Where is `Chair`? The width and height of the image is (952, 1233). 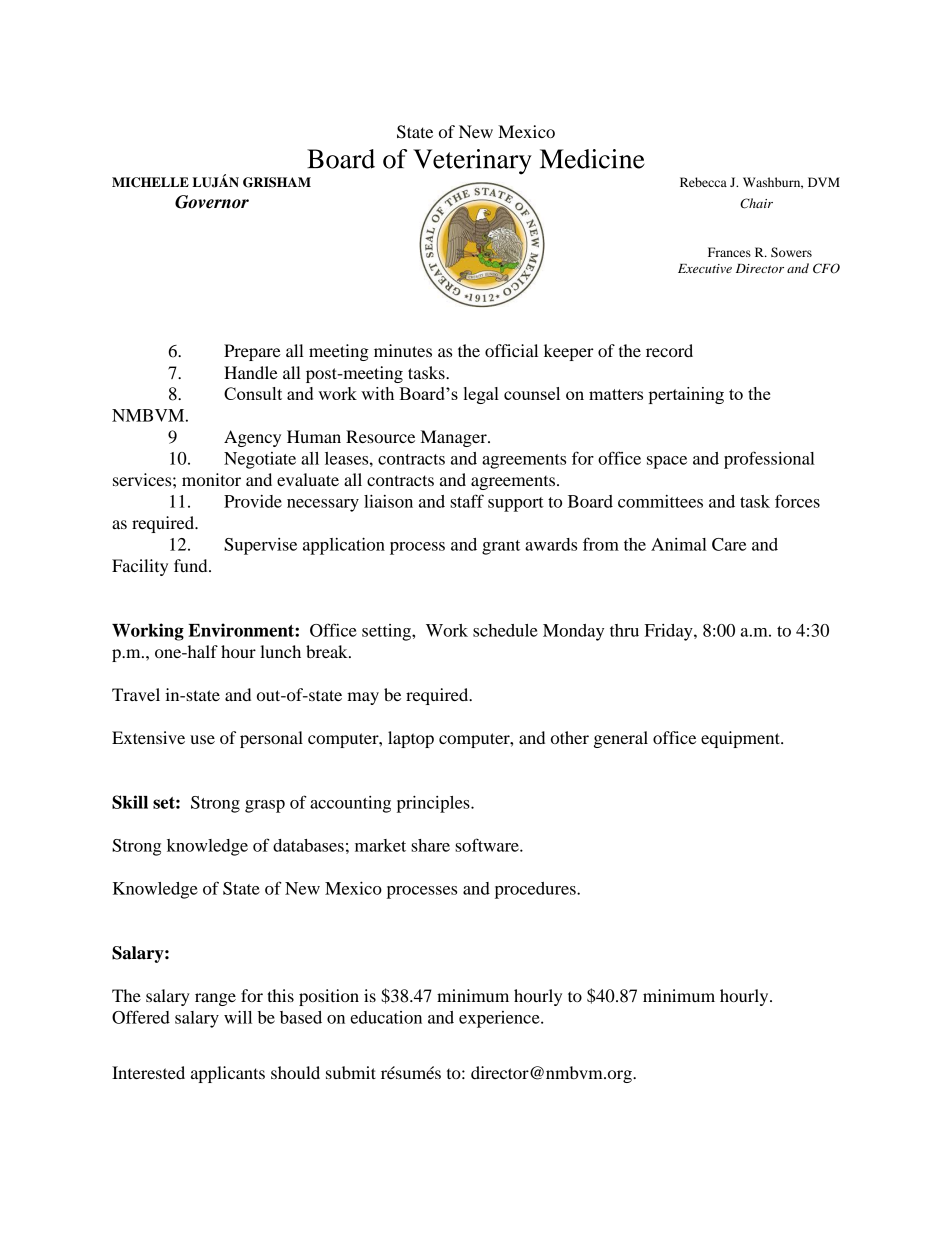
Chair is located at coordinates (756, 203).
